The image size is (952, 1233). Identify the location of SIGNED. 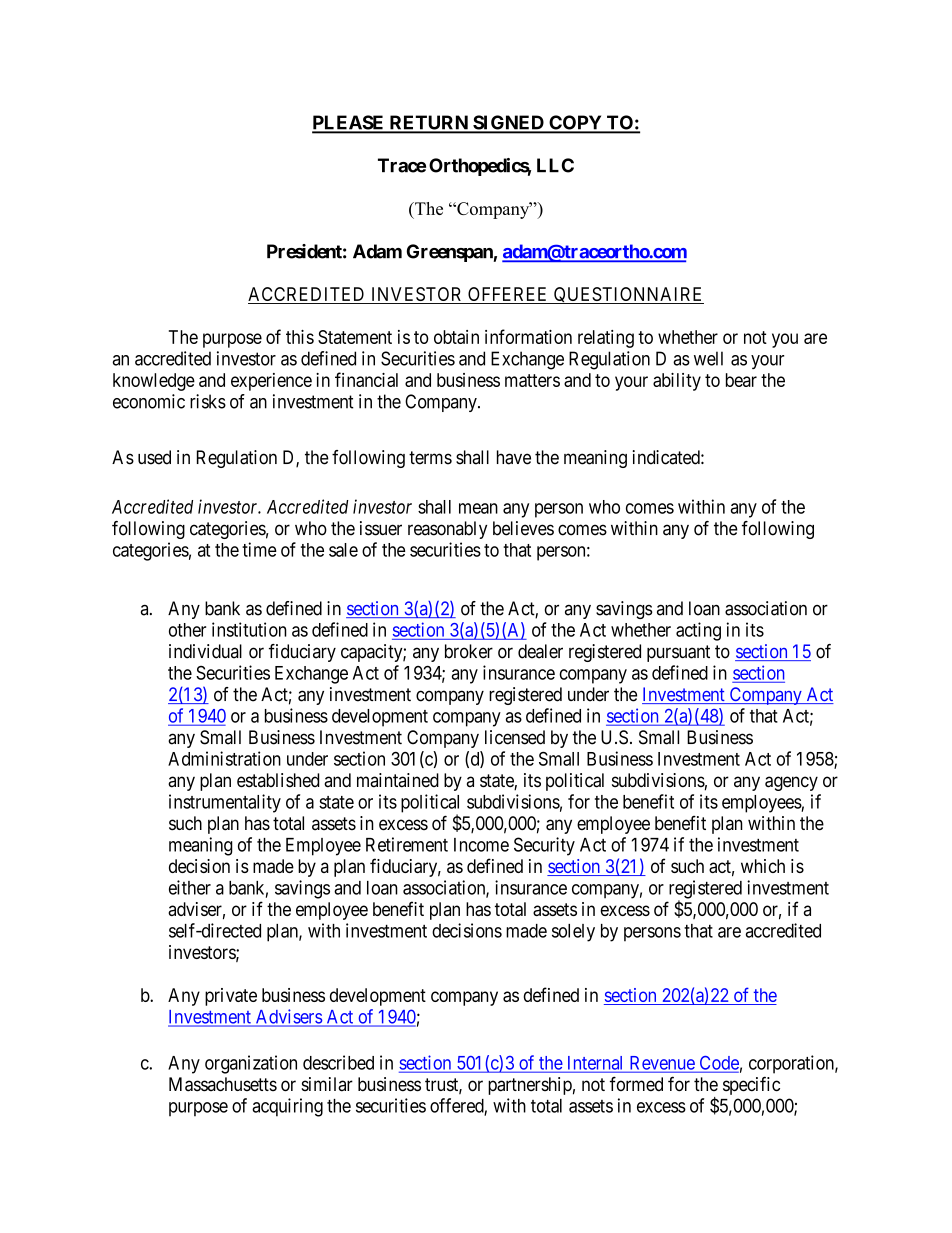
(508, 123).
